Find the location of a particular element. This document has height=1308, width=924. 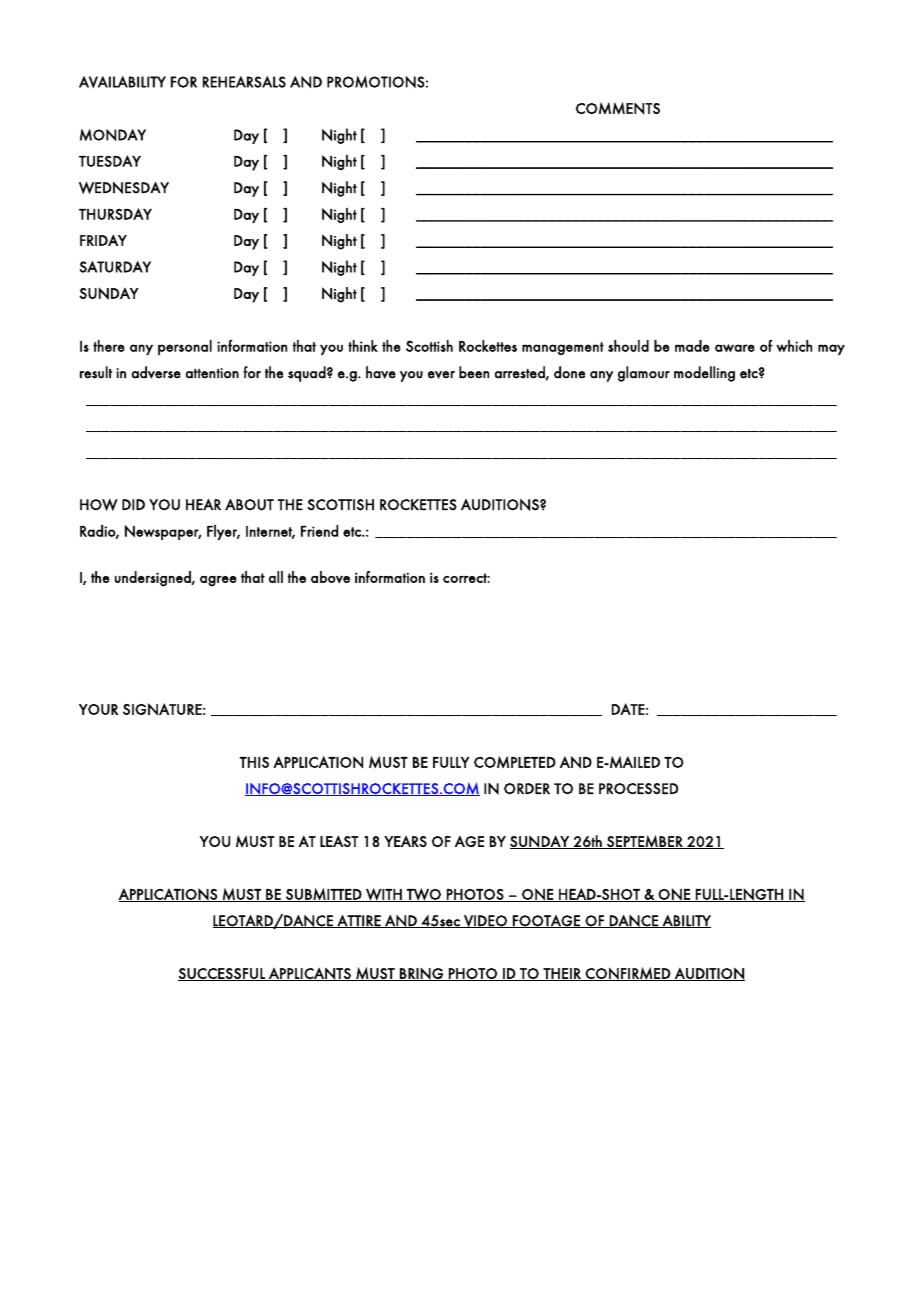

COMPLETED is located at coordinates (515, 762).
